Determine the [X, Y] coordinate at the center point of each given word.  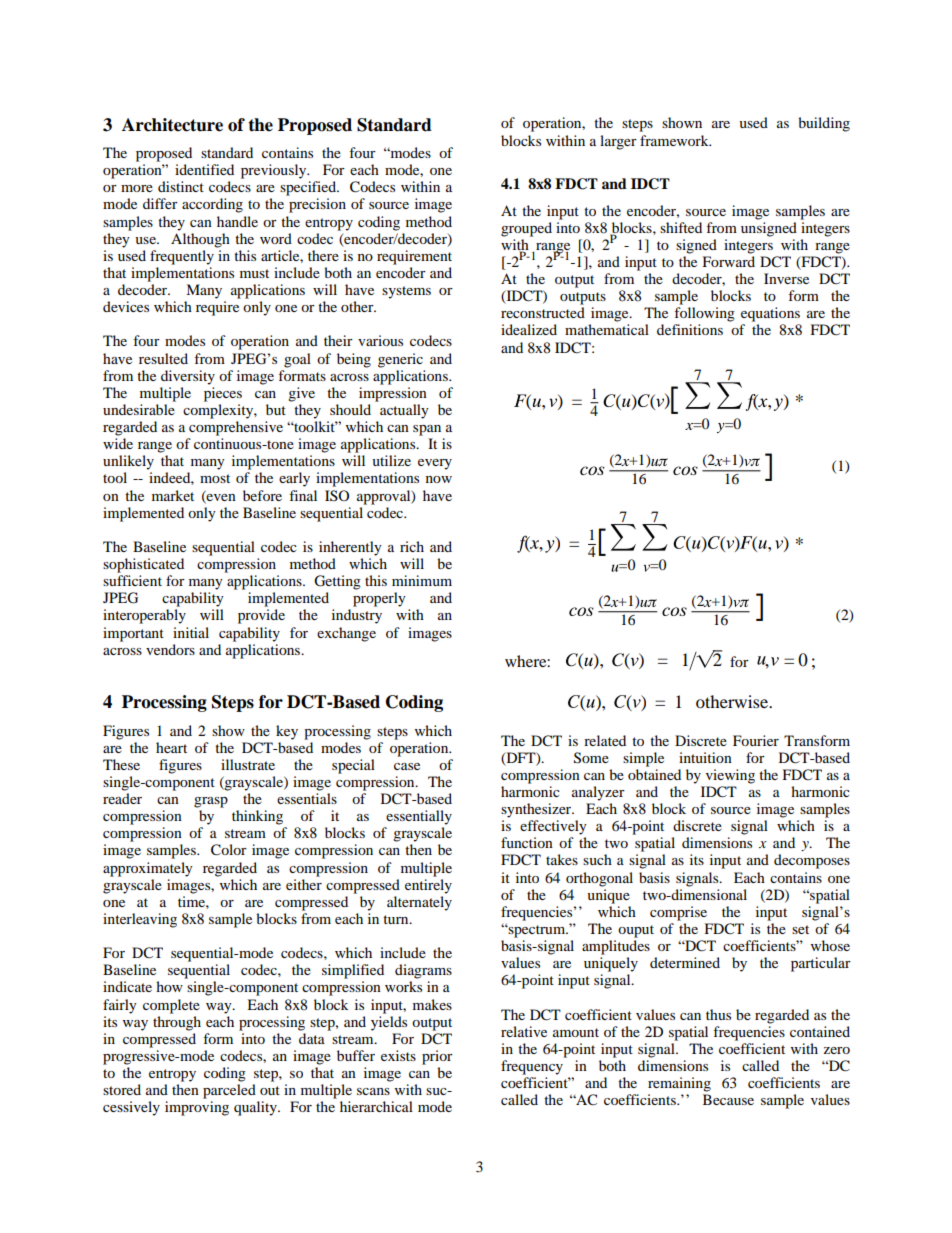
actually [404, 411]
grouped [526, 229]
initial [191, 632]
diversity [188, 377]
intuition [705, 757]
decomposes [812, 861]
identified [204, 169]
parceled [229, 1091]
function [527, 842]
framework [675, 140]
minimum [422, 580]
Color [229, 850]
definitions [690, 329]
